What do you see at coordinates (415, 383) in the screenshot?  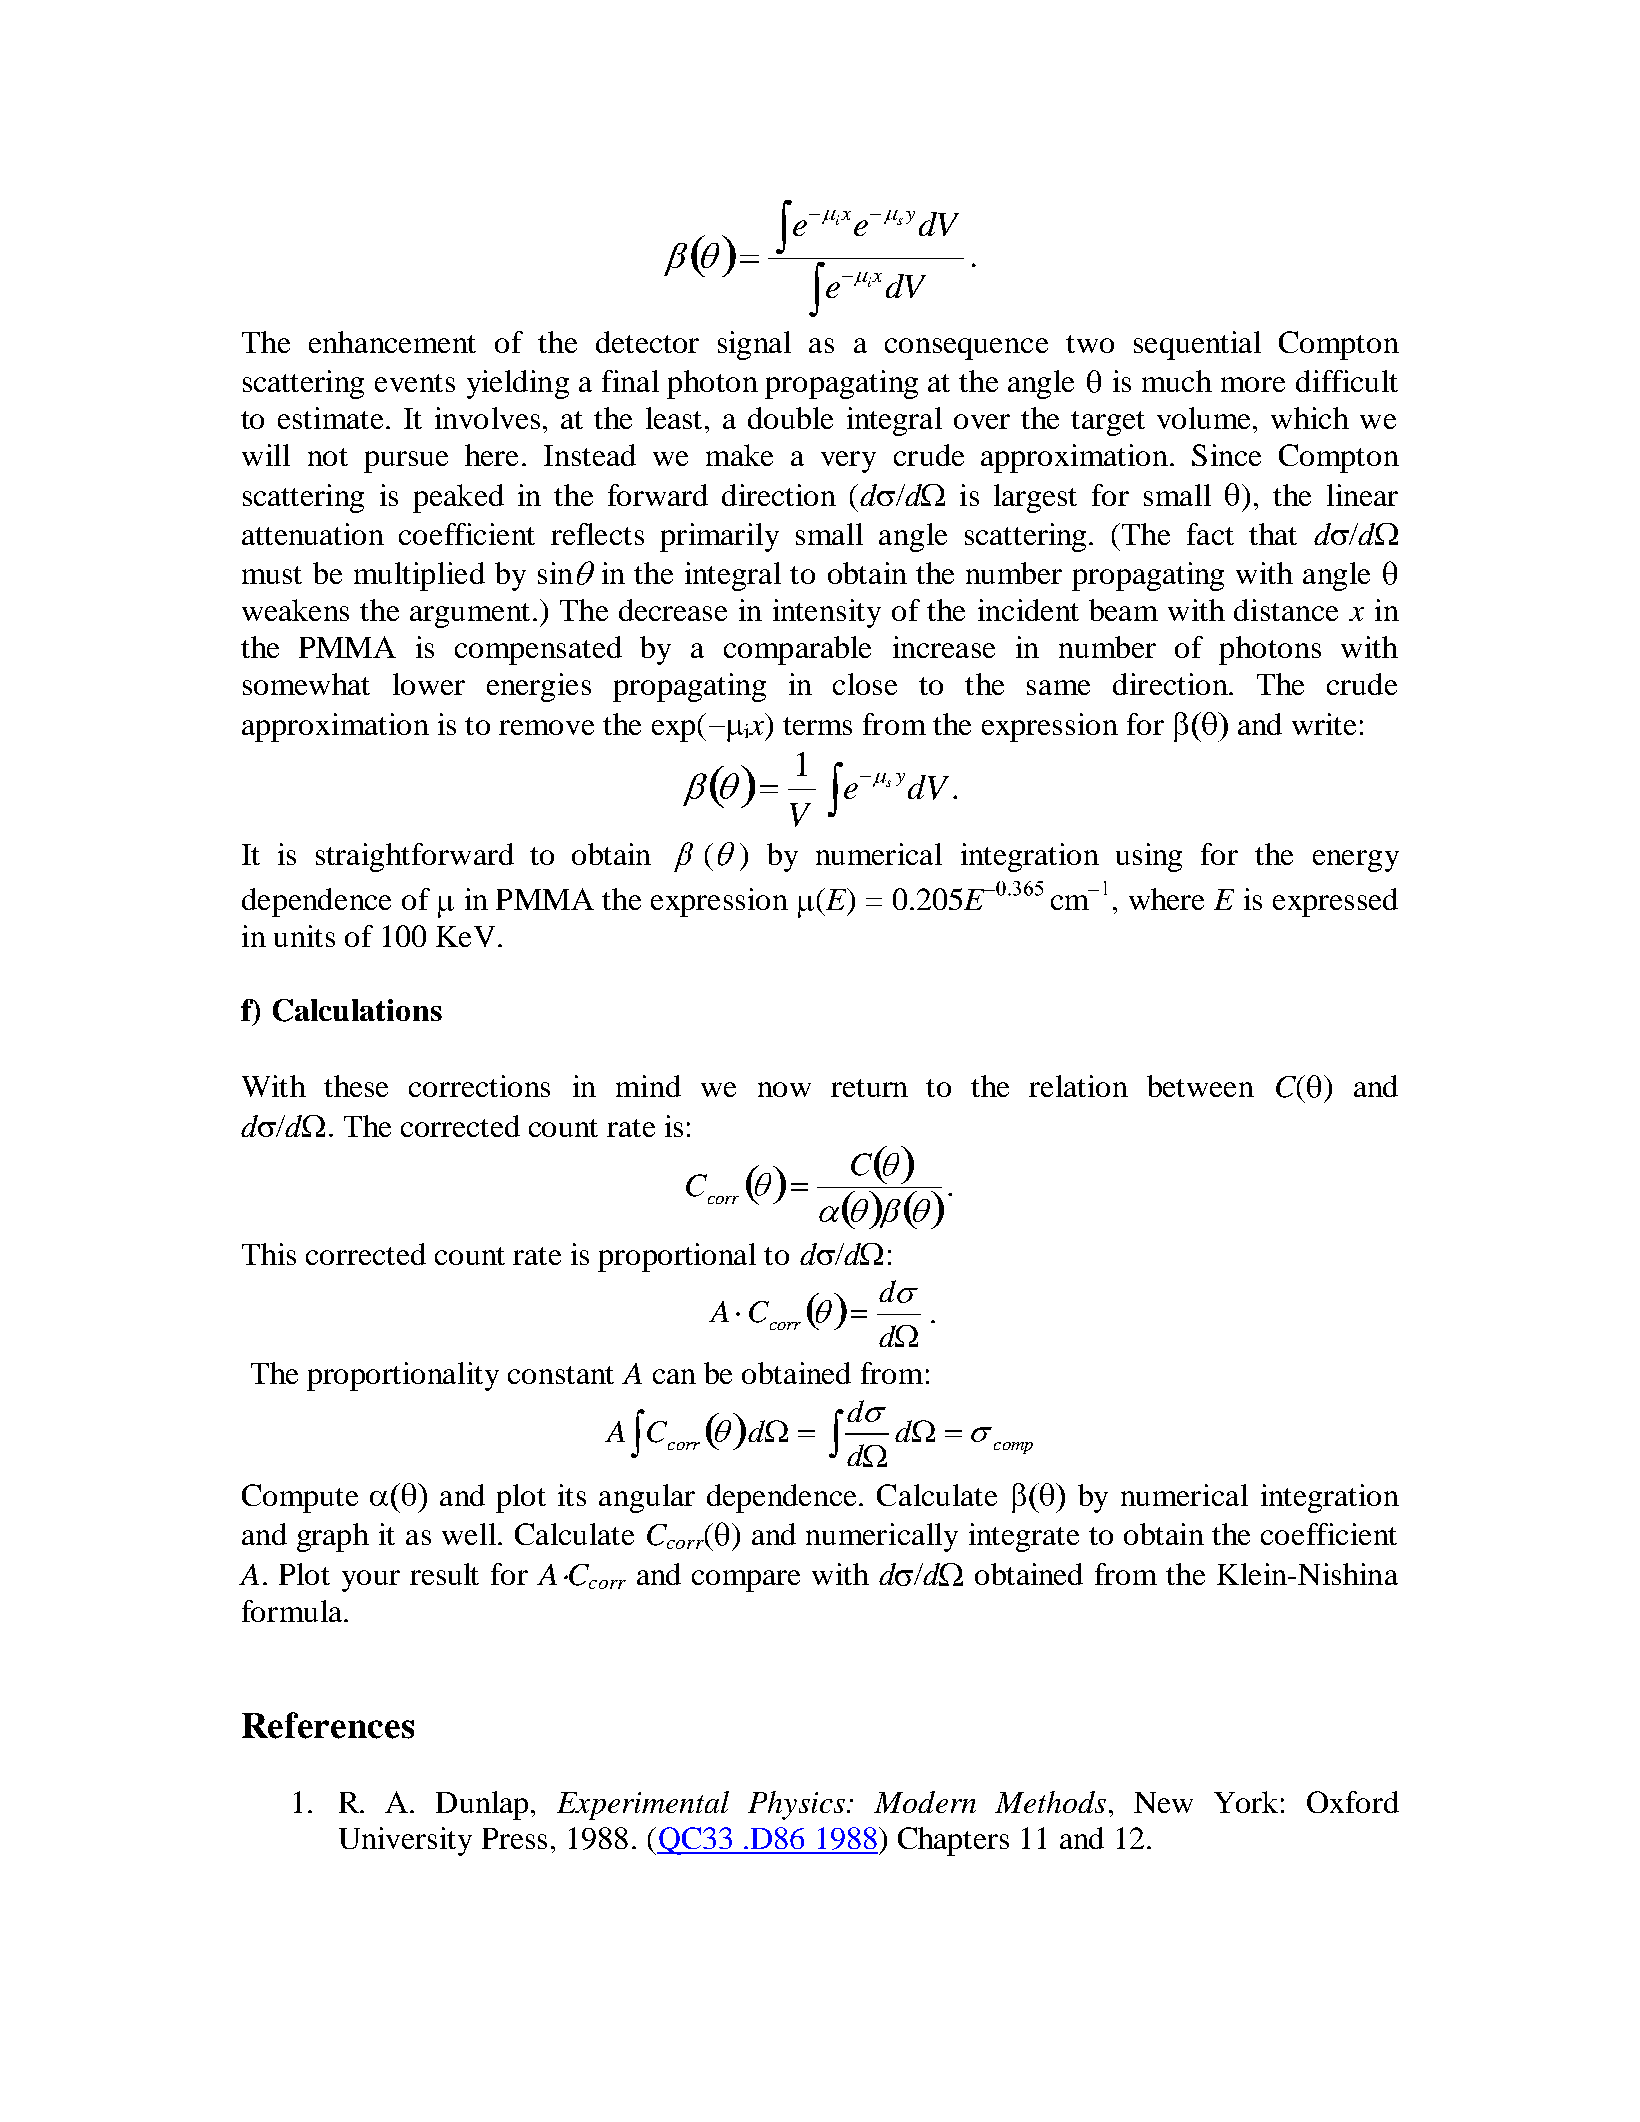 I see `events` at bounding box center [415, 383].
